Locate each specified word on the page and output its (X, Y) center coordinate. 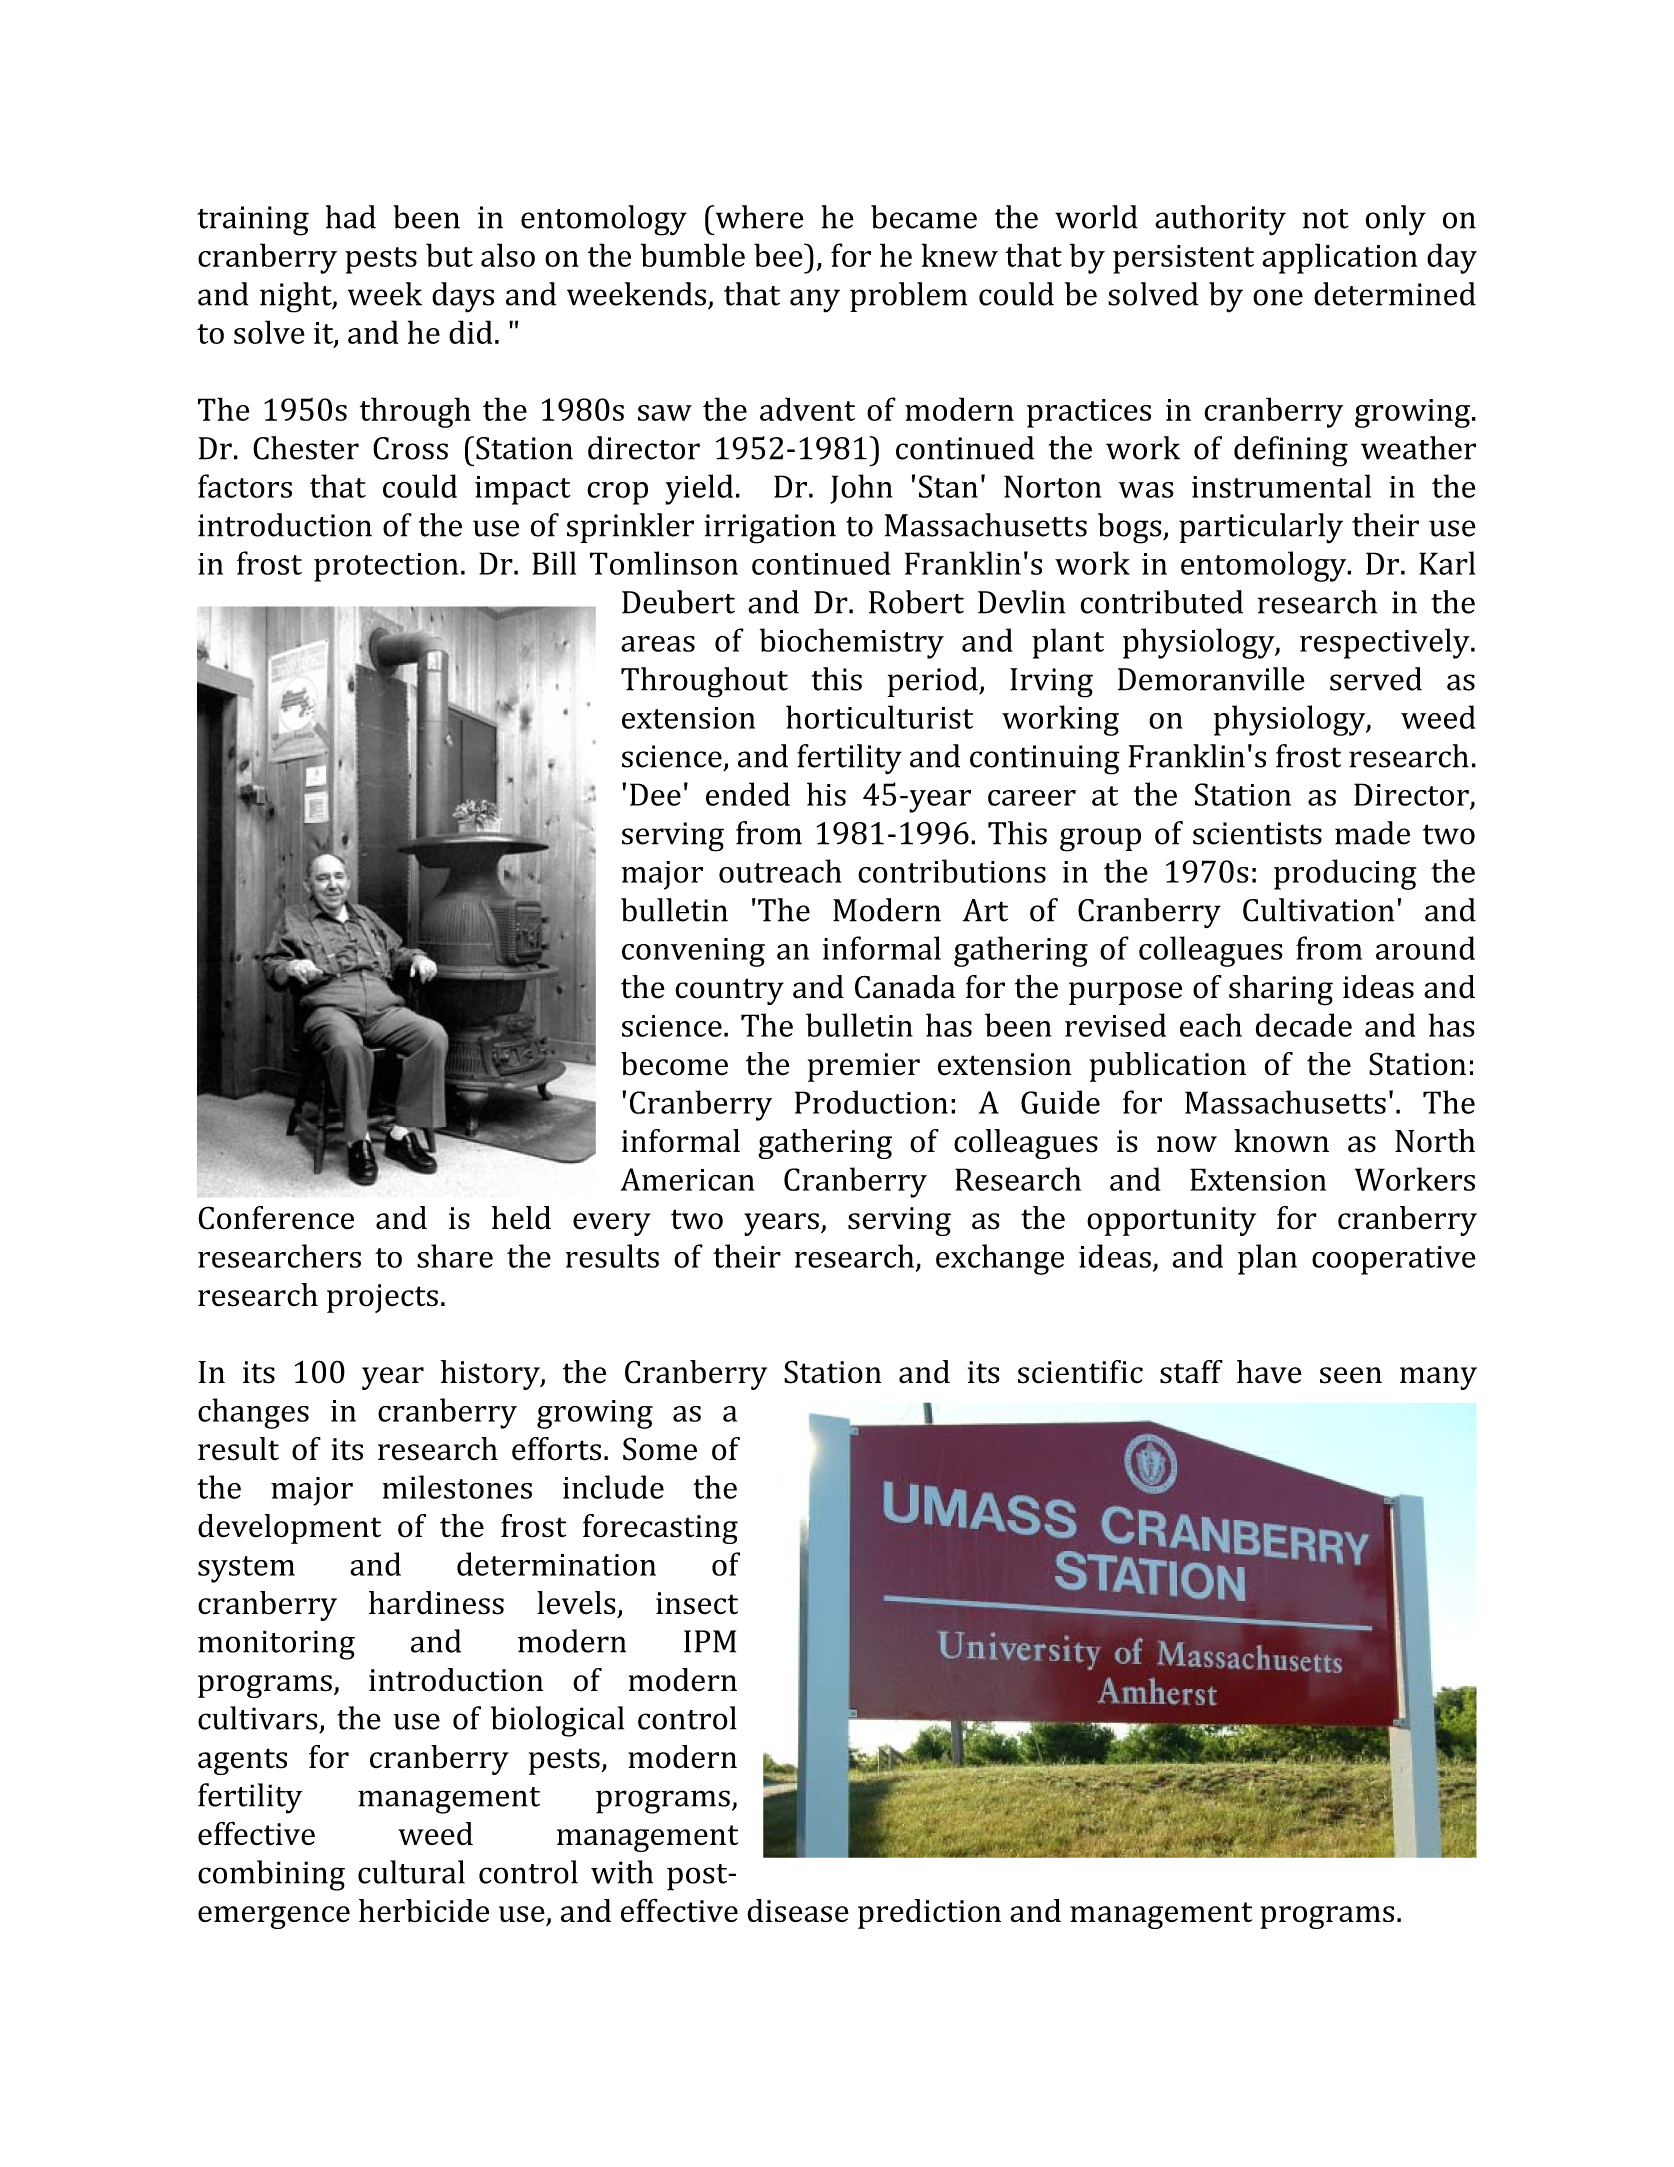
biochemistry (852, 643)
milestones (457, 1487)
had (351, 217)
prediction (929, 1914)
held (521, 1218)
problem (908, 297)
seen (1351, 1375)
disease (798, 1910)
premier (864, 1067)
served (1376, 679)
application (1339, 258)
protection (386, 567)
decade (1304, 1025)
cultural (411, 1872)
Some (660, 1449)
